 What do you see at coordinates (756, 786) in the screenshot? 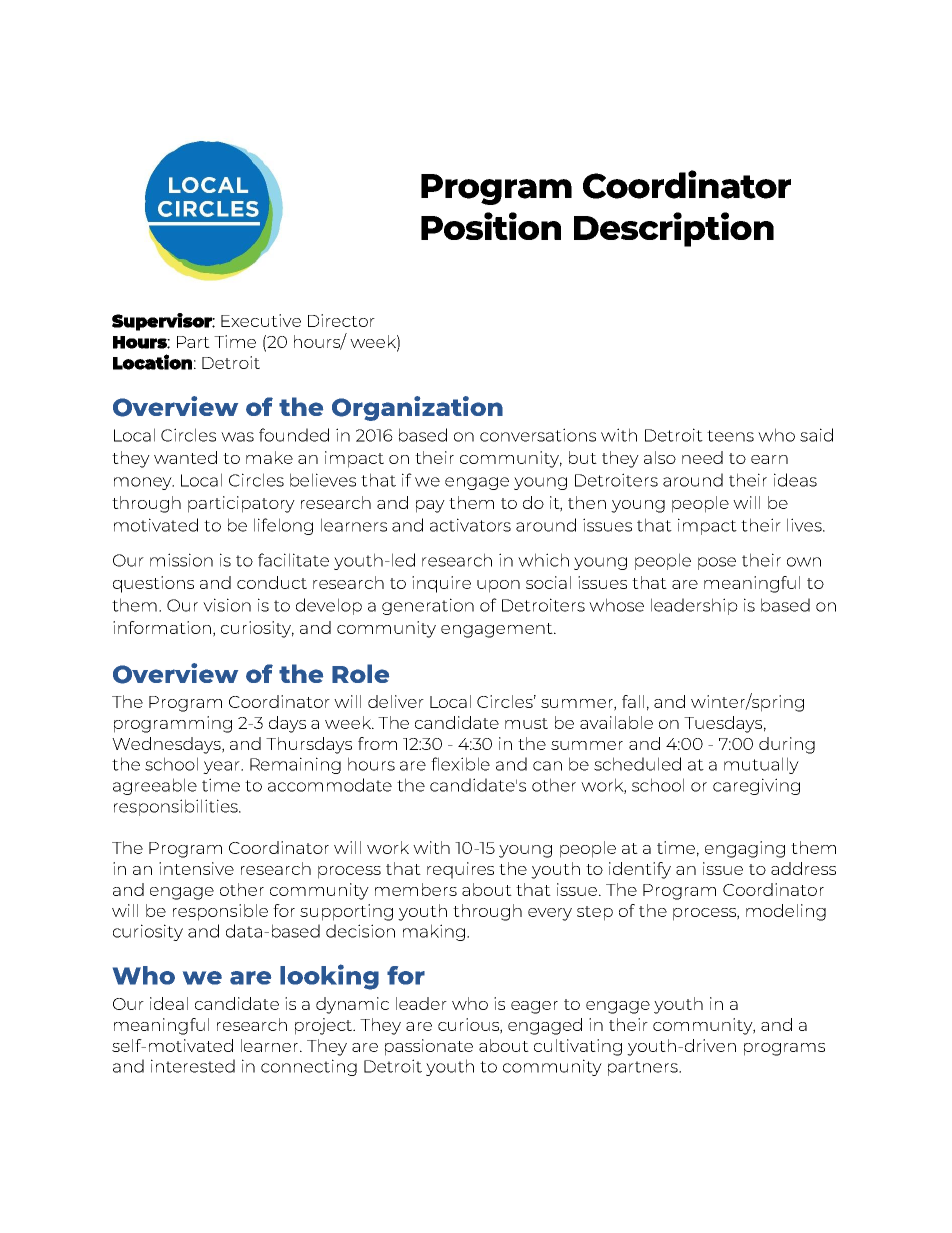
I see `caregiving` at bounding box center [756, 786].
